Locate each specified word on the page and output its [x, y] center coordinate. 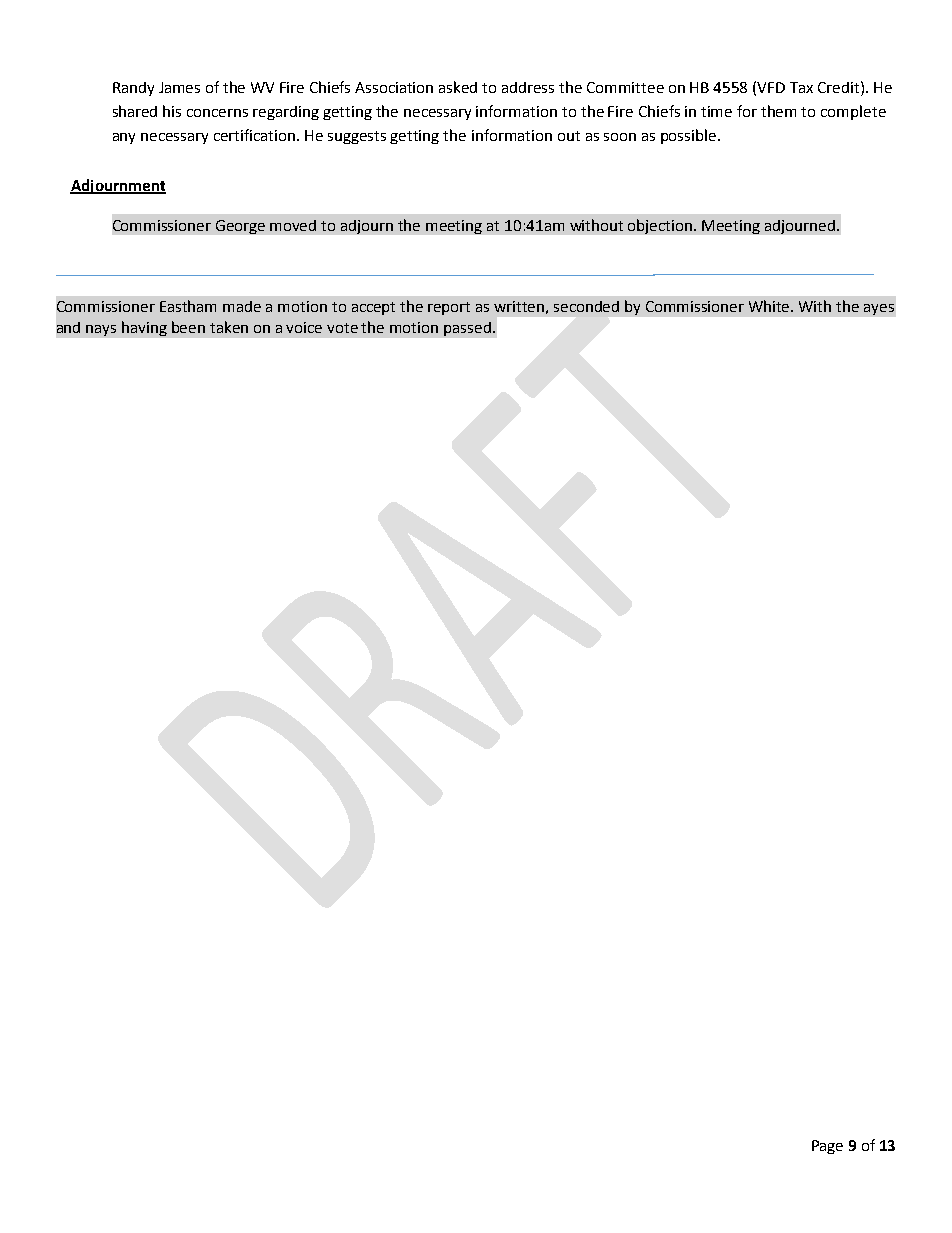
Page [827, 1147]
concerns [217, 113]
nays [101, 330]
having [144, 328]
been [188, 327]
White [771, 306]
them [778, 111]
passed [467, 329]
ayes [879, 309]
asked [458, 87]
